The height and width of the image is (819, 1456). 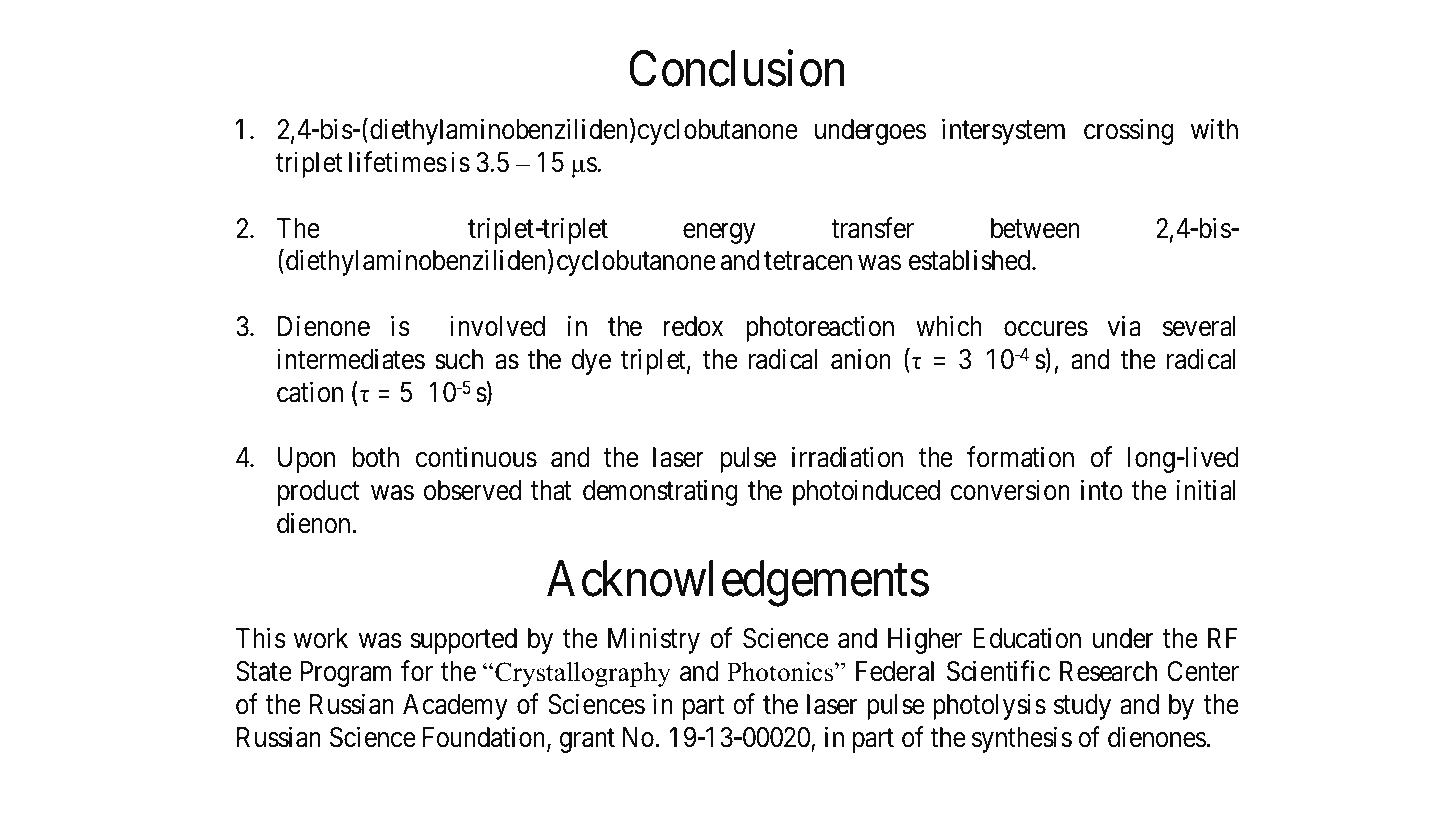 I want to click on formation, so click(x=1020, y=457).
